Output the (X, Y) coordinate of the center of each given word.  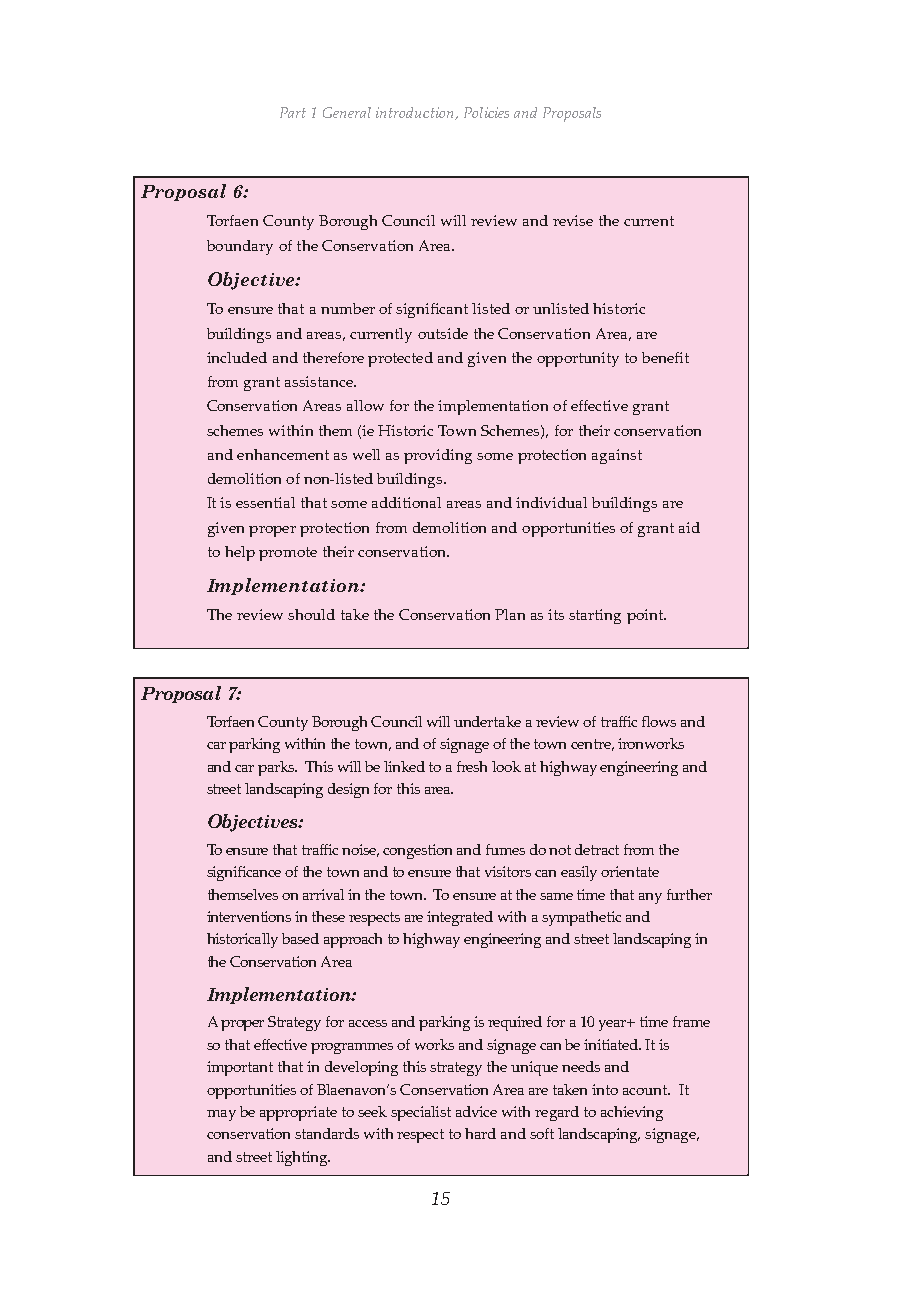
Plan (510, 614)
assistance (320, 381)
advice (476, 1111)
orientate (630, 871)
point (646, 616)
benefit (665, 357)
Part (293, 112)
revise (573, 220)
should (311, 614)
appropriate (298, 1113)
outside (443, 333)
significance (244, 873)
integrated (460, 918)
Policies (486, 112)
